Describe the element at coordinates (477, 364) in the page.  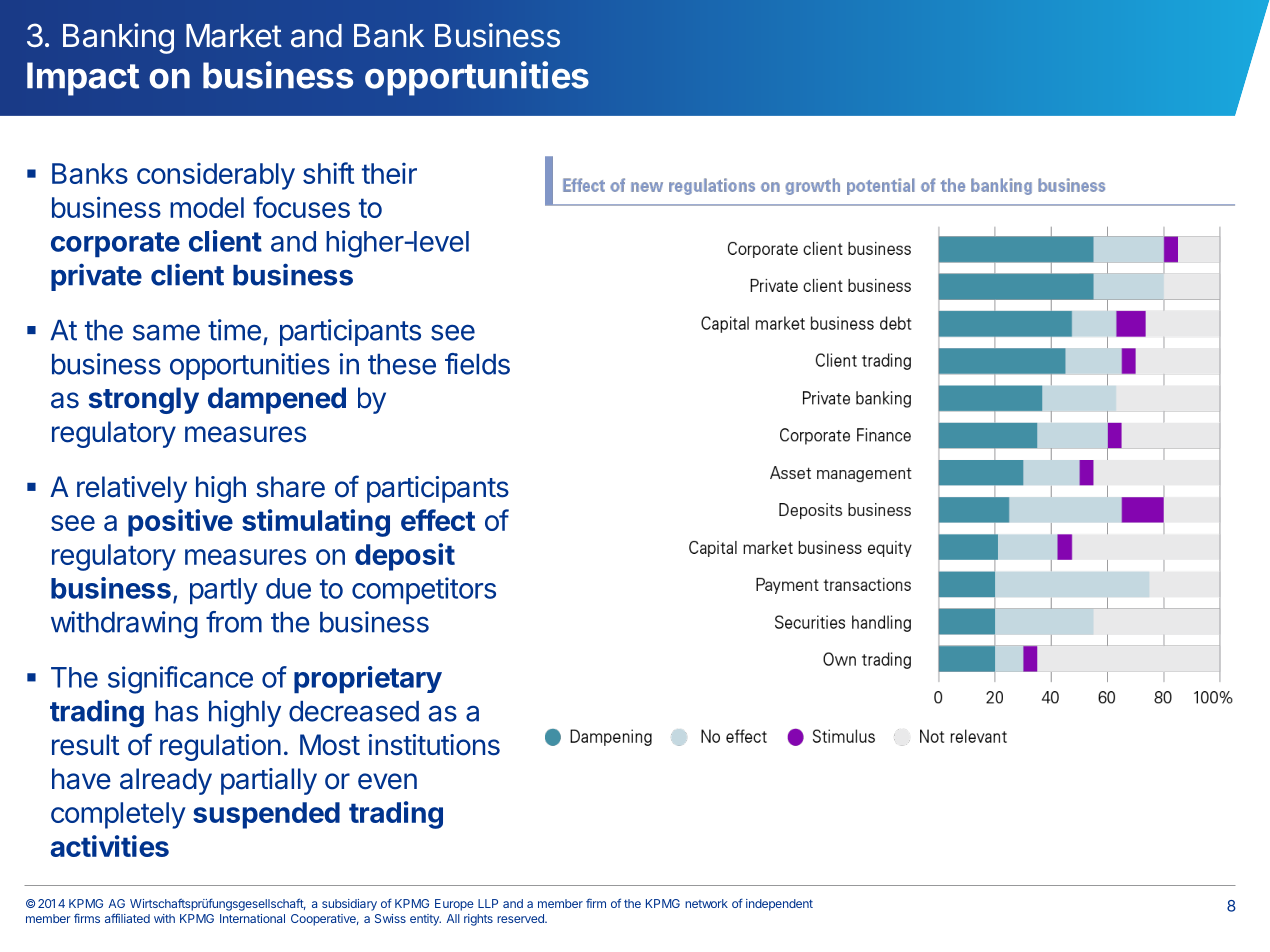
I see `fields` at that location.
